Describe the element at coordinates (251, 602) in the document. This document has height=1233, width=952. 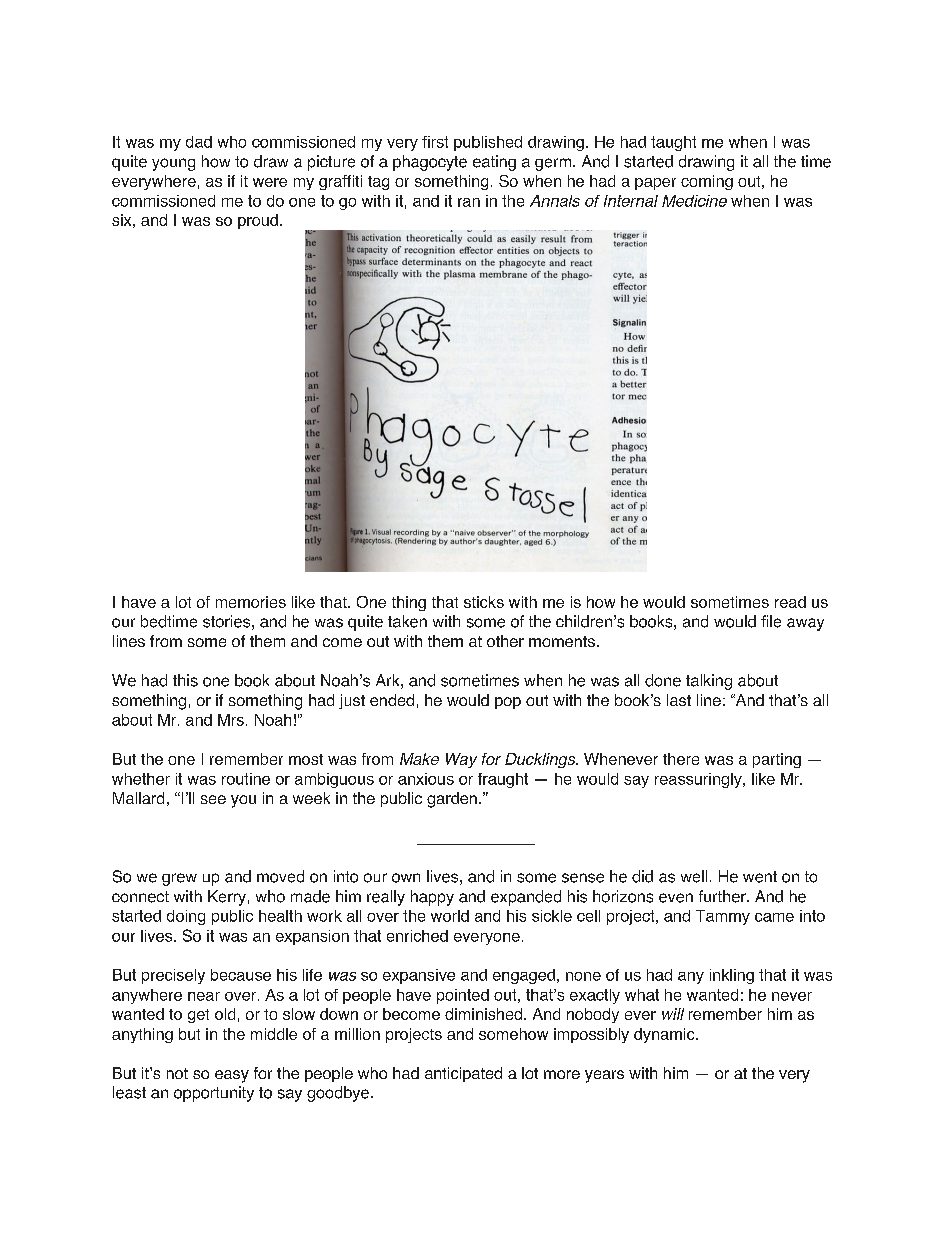
I see `memories` at that location.
